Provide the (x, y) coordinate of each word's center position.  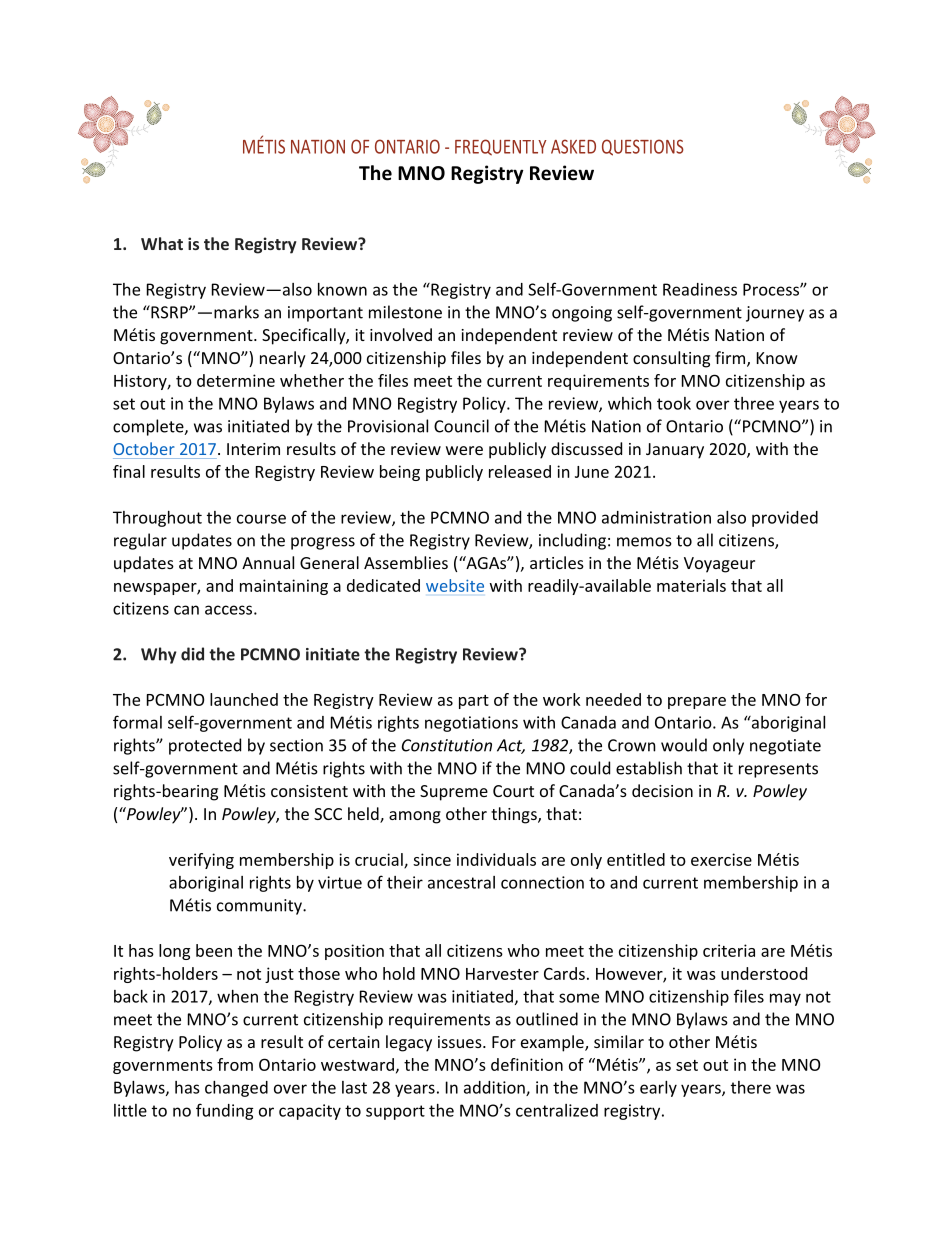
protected (205, 746)
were (464, 450)
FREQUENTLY (500, 147)
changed (236, 1089)
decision (662, 790)
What (162, 243)
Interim (253, 449)
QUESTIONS (643, 147)
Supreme (454, 793)
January (675, 451)
